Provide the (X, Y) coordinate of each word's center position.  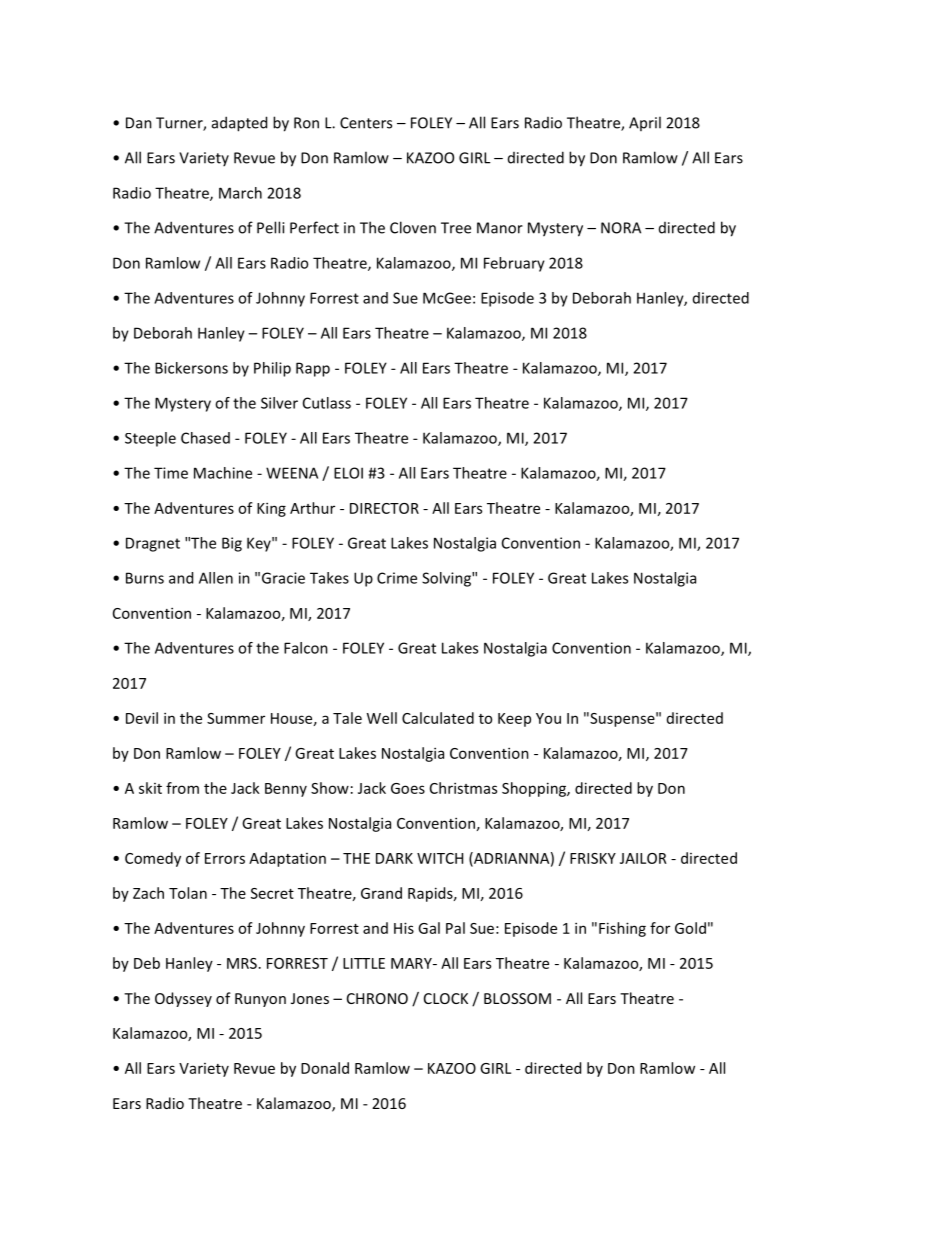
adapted (239, 124)
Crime (397, 578)
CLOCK (446, 998)
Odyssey (183, 999)
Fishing (622, 929)
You (548, 718)
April (645, 123)
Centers (366, 123)
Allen (216, 578)
